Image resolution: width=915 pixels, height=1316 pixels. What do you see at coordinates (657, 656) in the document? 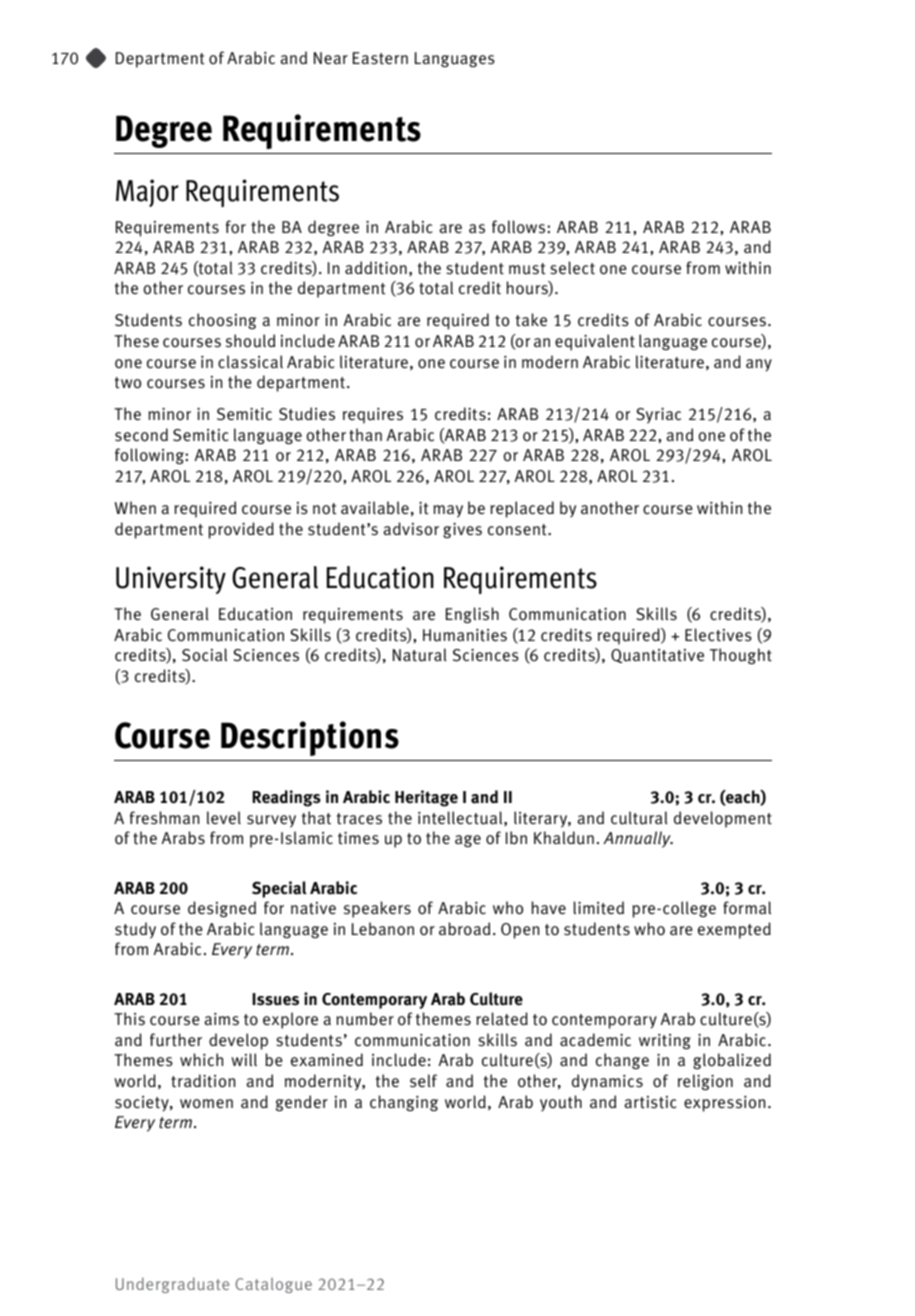
I see `Quantitative` at bounding box center [657, 656].
